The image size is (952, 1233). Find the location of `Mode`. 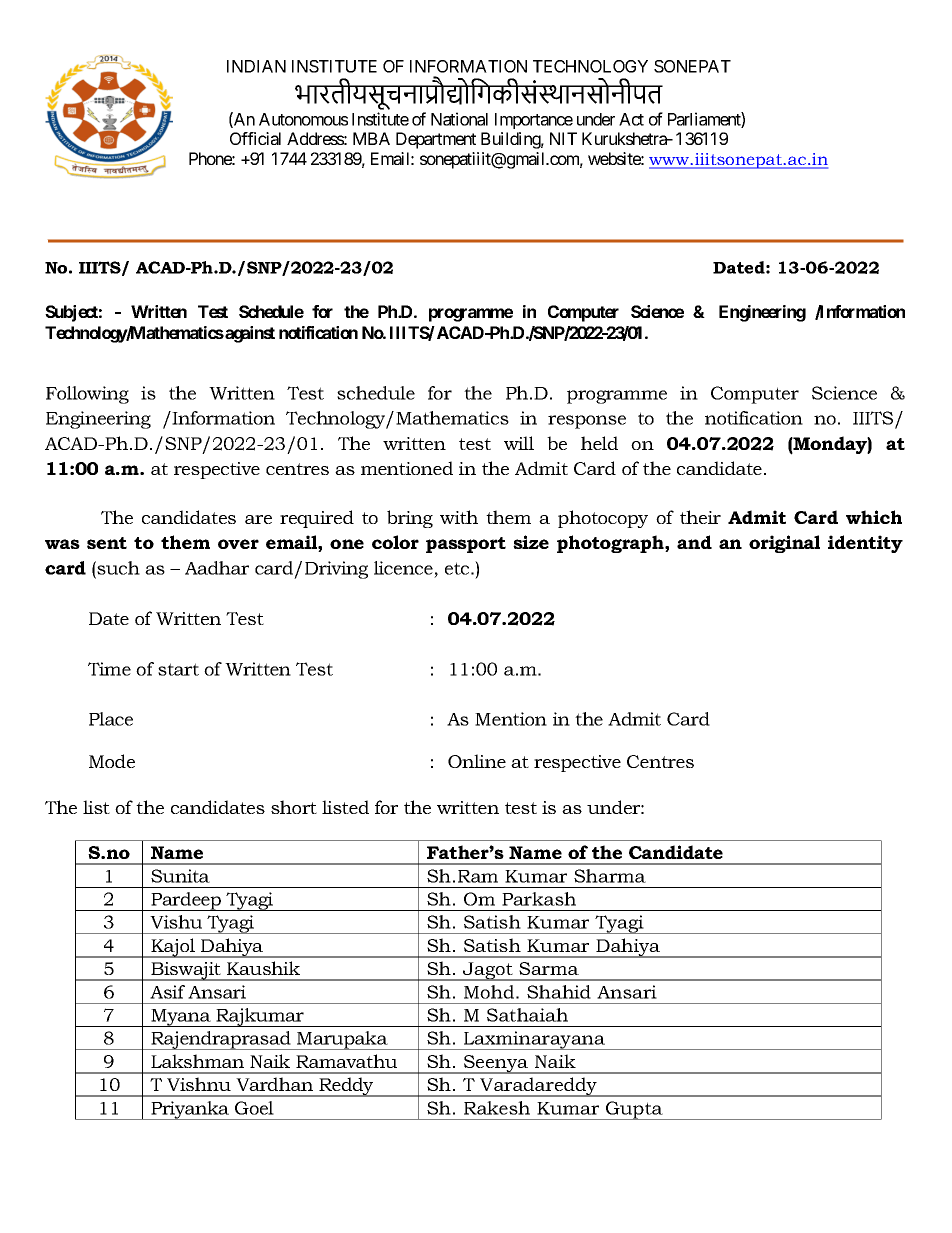

Mode is located at coordinates (112, 761).
